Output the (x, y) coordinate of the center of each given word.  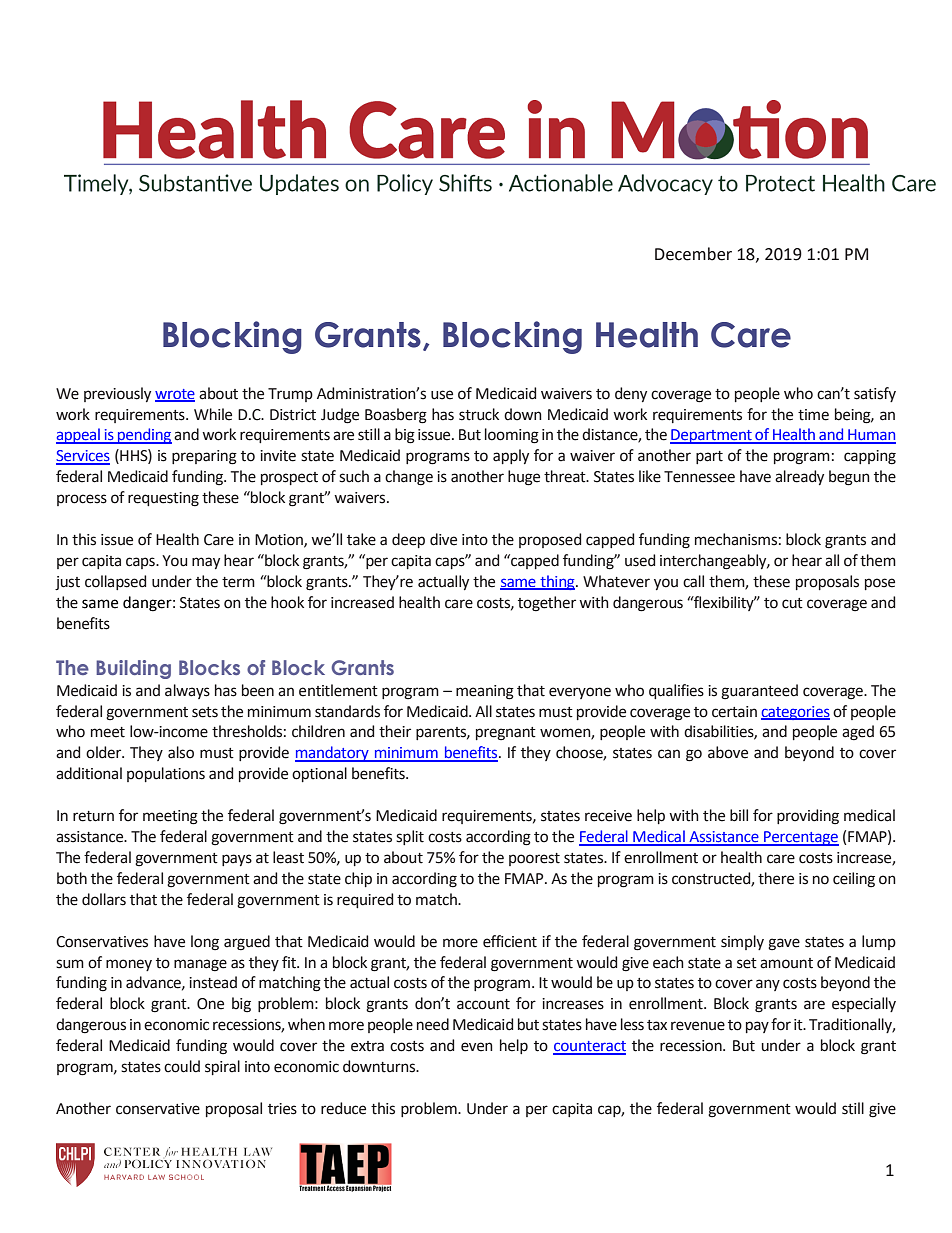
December (693, 254)
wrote (175, 395)
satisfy (875, 394)
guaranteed (759, 692)
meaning (485, 692)
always (187, 691)
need (433, 1024)
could (182, 1066)
